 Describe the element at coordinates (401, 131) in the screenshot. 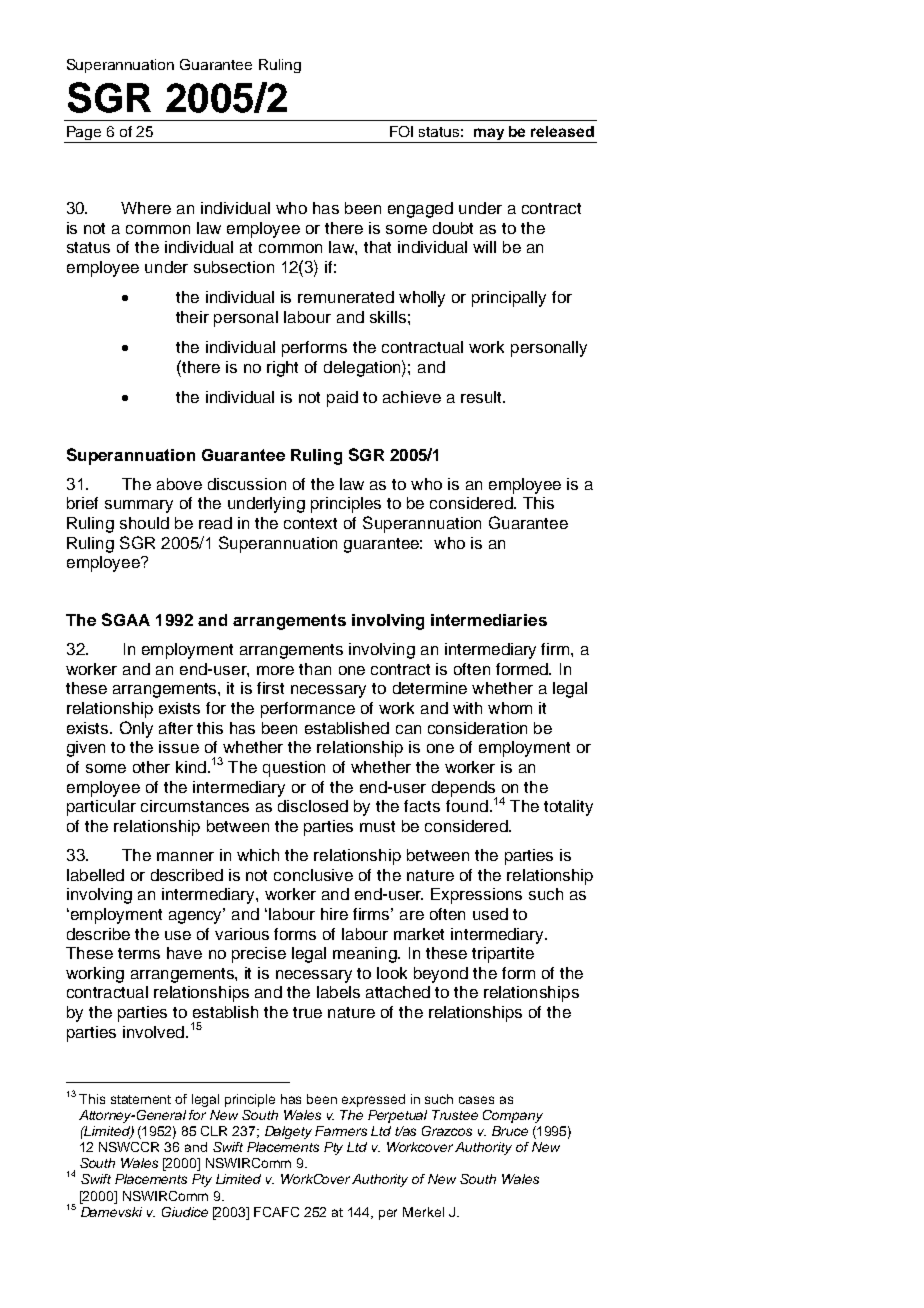

I see `FOI` at that location.
